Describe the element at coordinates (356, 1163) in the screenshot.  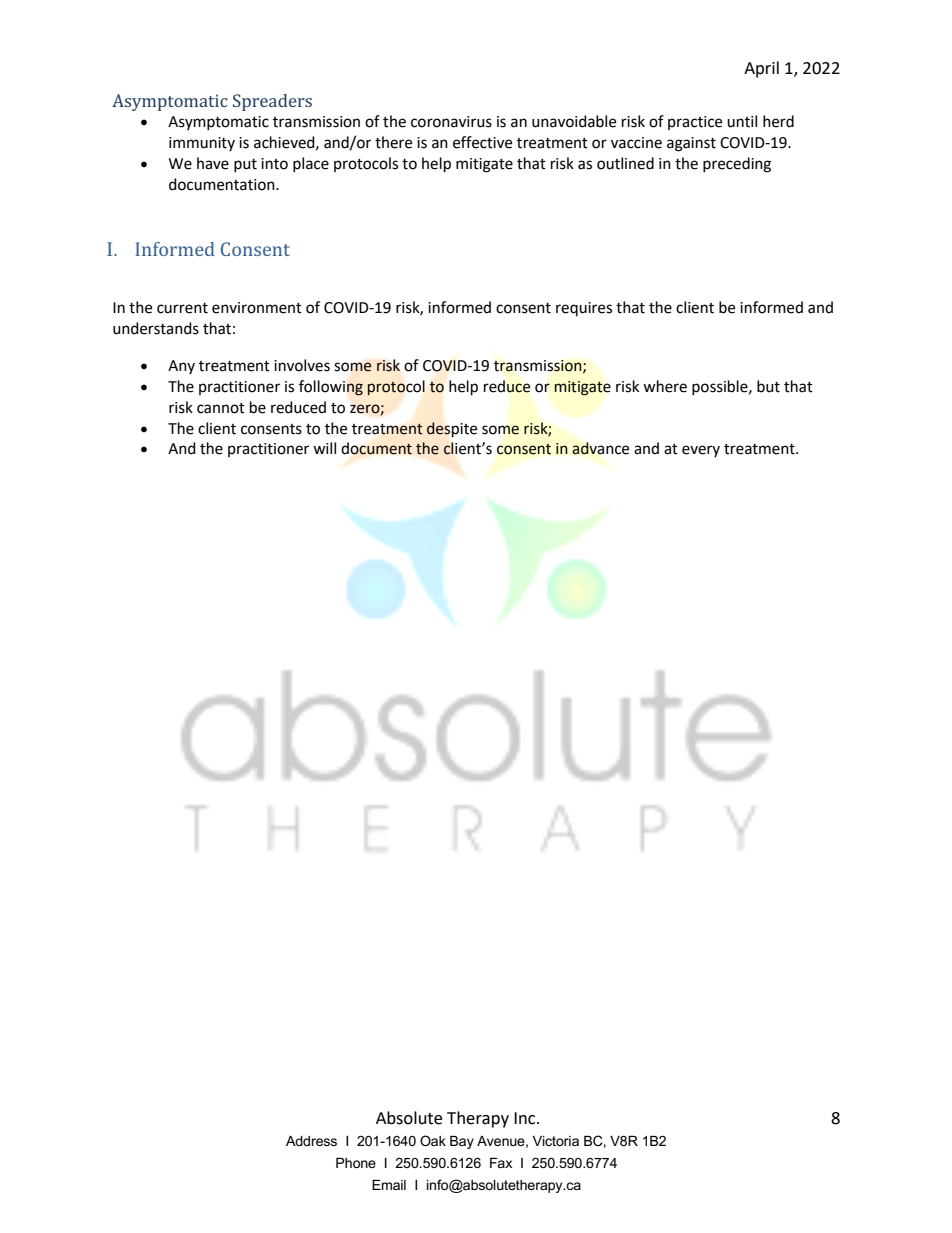
I see `Phone` at that location.
